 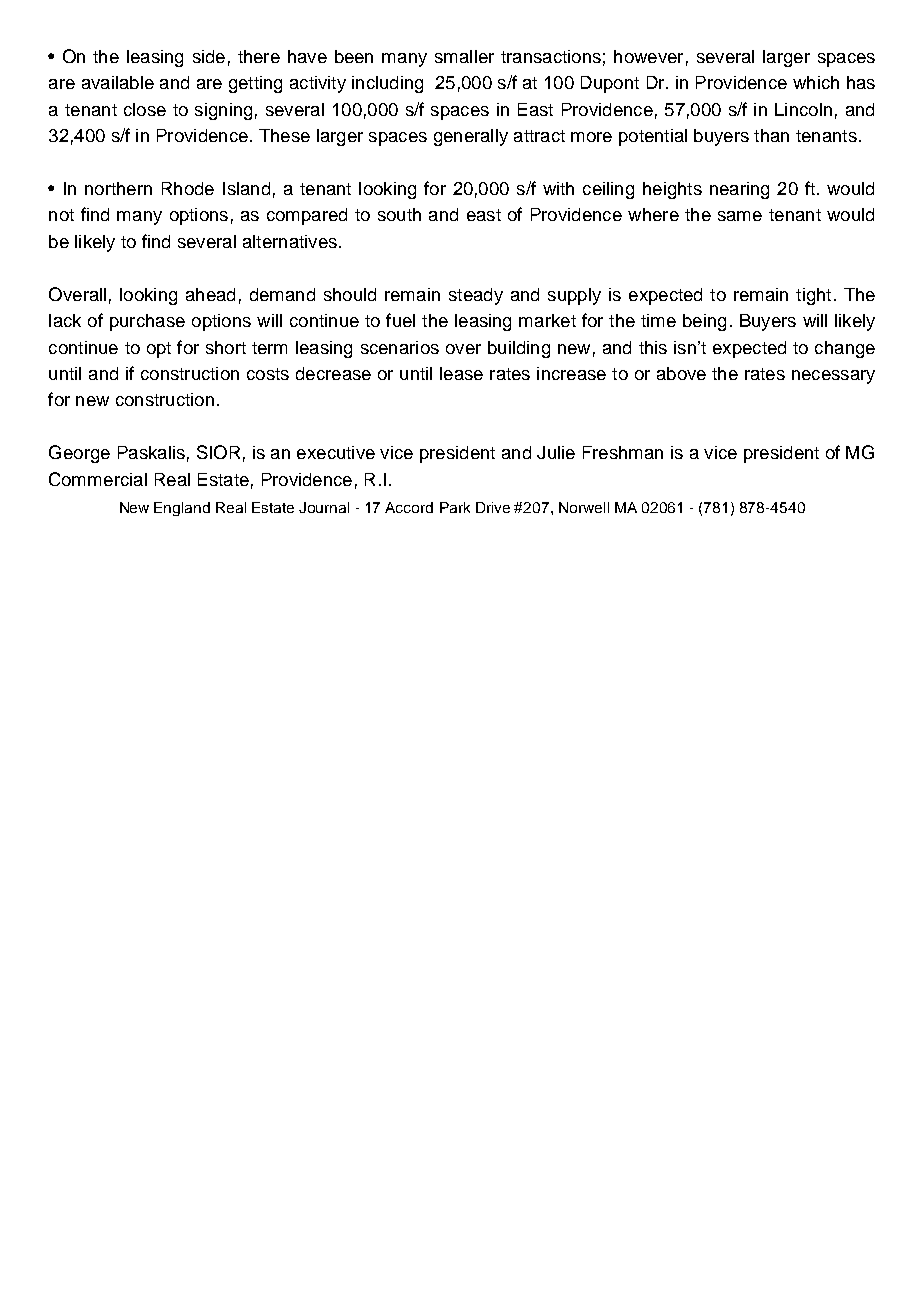 What do you see at coordinates (461, 373) in the screenshot?
I see `lease` at bounding box center [461, 373].
